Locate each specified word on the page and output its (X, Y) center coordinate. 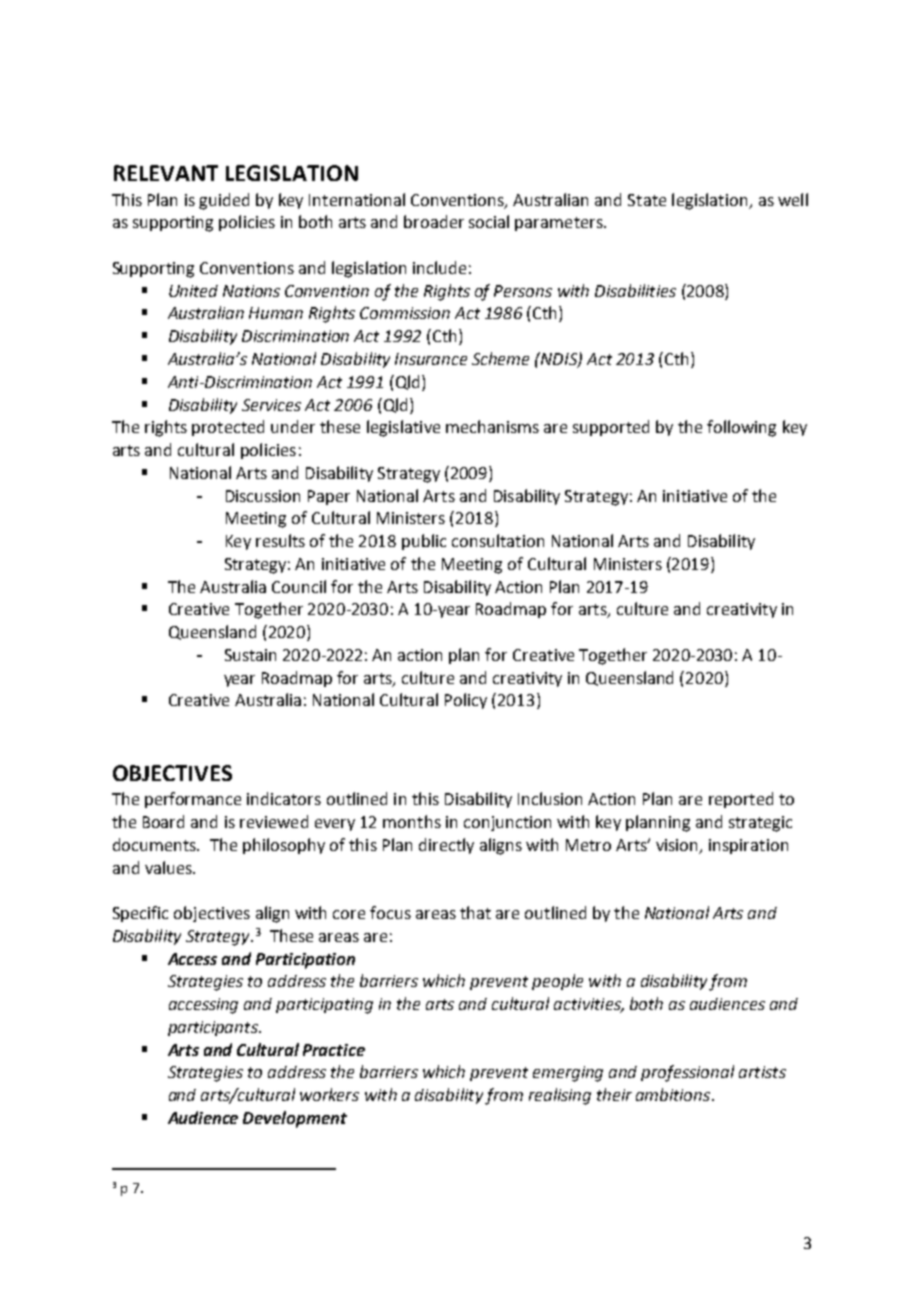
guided (224, 201)
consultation (498, 540)
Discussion (263, 496)
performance (193, 800)
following (741, 428)
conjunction (507, 823)
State (647, 200)
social (489, 221)
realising (560, 1096)
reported (741, 800)
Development (295, 1119)
